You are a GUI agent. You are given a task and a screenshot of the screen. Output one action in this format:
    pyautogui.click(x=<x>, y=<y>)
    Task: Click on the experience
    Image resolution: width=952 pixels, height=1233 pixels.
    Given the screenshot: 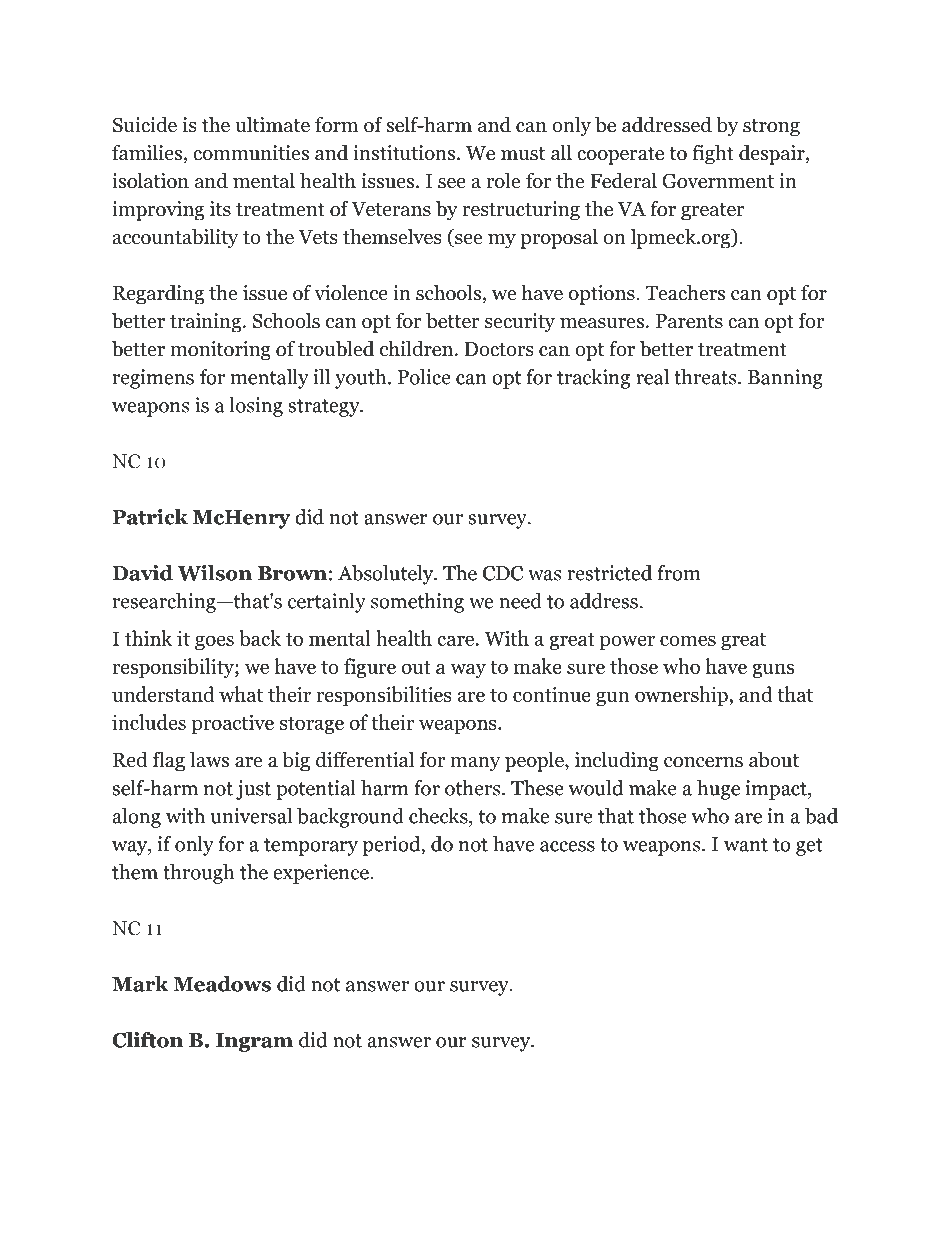 What is the action you would take?
    pyautogui.click(x=322, y=874)
